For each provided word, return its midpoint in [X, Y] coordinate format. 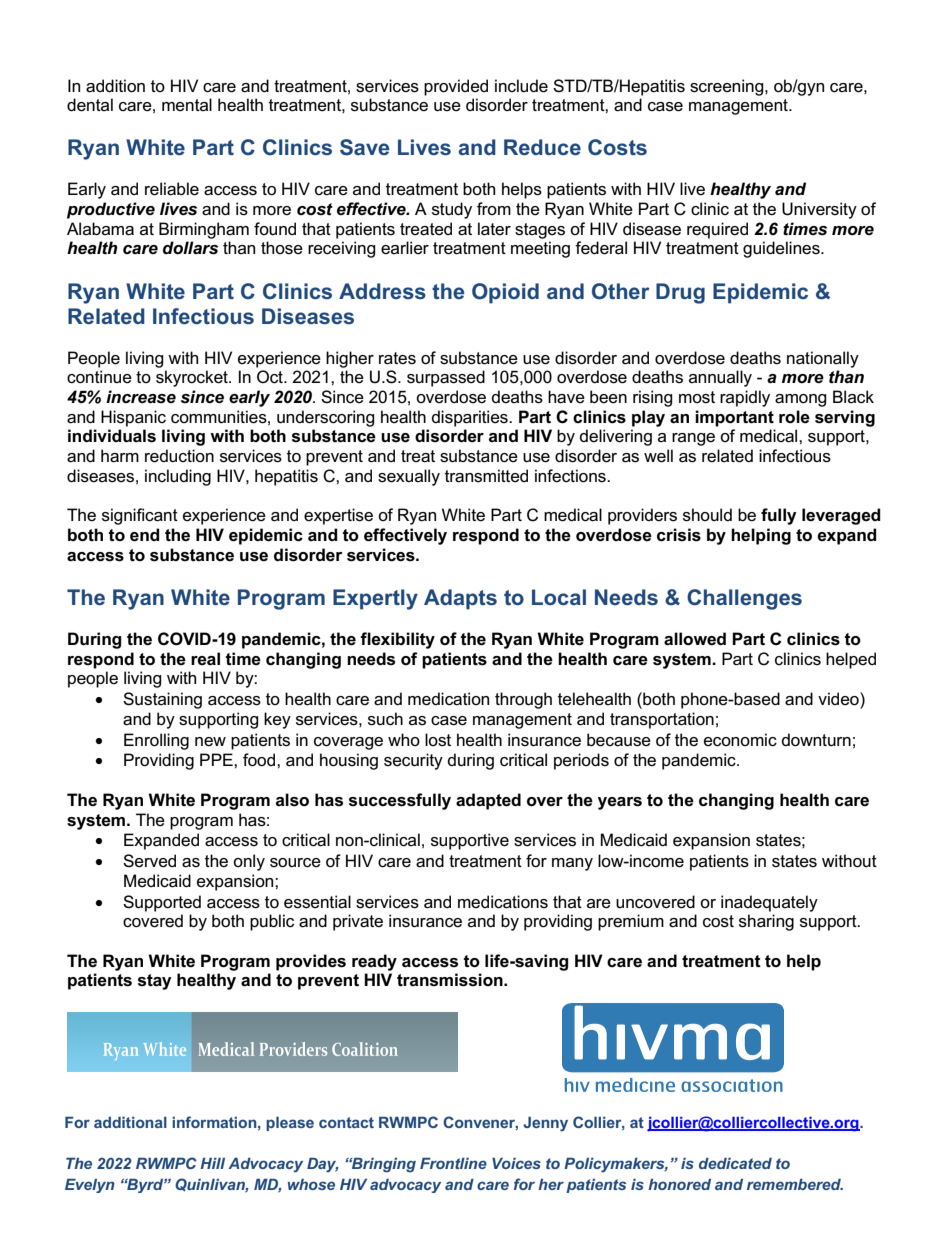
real [205, 659]
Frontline [453, 1163]
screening [728, 87]
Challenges [744, 599]
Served [149, 861]
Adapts [460, 599]
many [572, 864]
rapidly [745, 398]
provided [456, 87]
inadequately [769, 903]
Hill [212, 1163]
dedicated [735, 1163]
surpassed [446, 378]
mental [187, 105]
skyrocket [193, 378]
